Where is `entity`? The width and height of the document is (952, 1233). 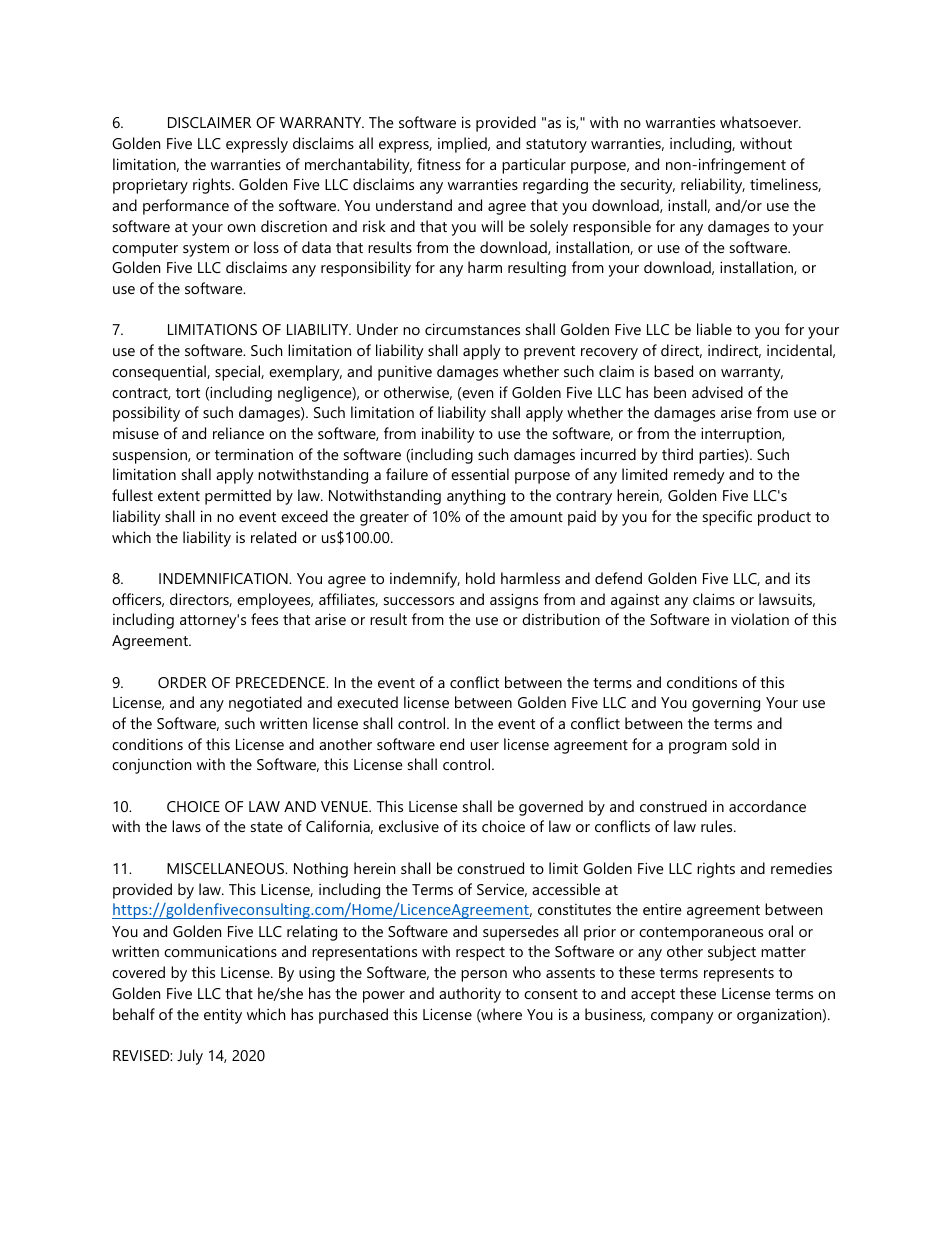 entity is located at coordinates (223, 1016).
